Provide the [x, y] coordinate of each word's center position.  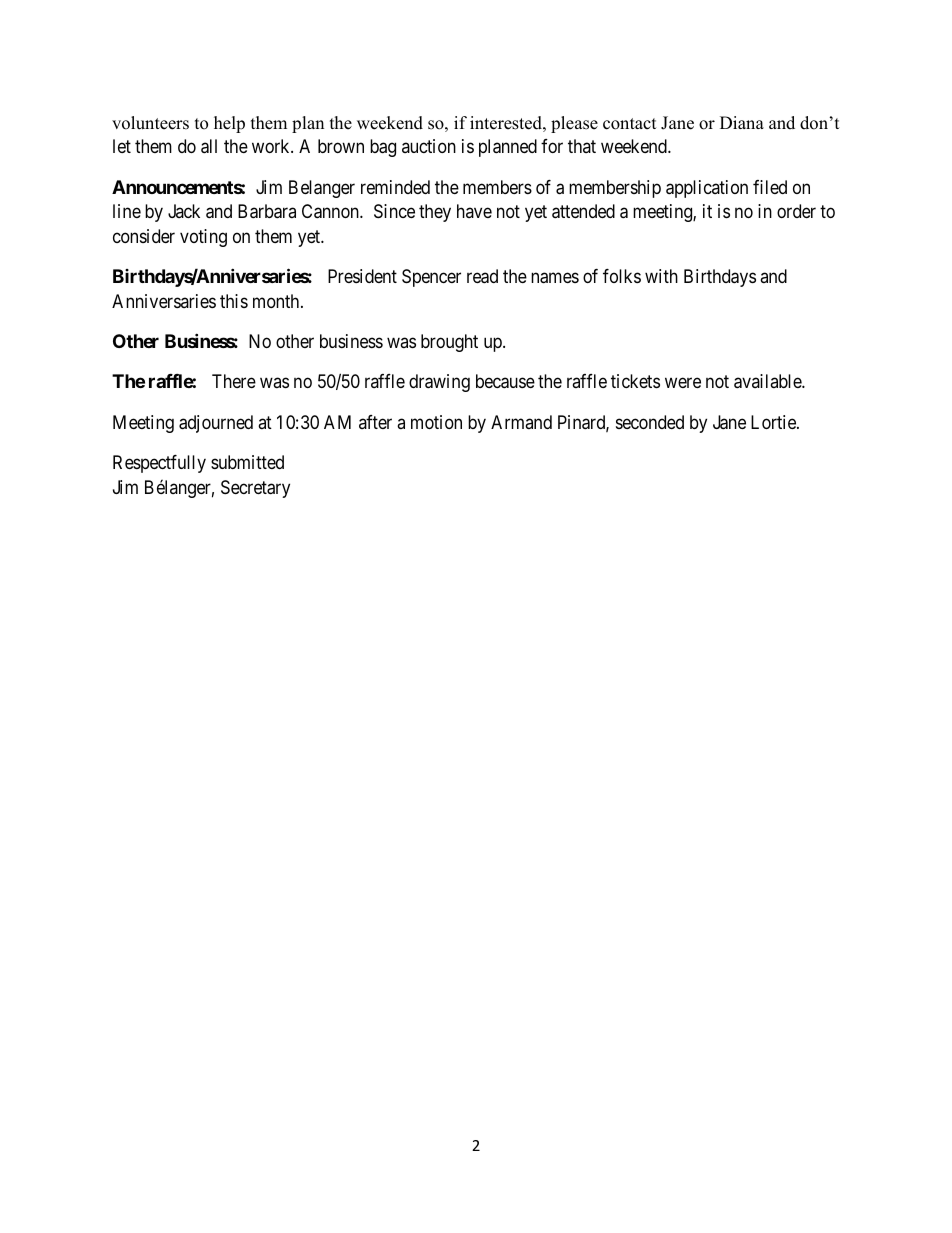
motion [436, 422]
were [683, 383]
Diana [742, 122]
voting [203, 238]
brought [449, 343]
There [234, 381]
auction [429, 146]
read [482, 276]
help [229, 124]
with [661, 276]
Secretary [255, 489]
